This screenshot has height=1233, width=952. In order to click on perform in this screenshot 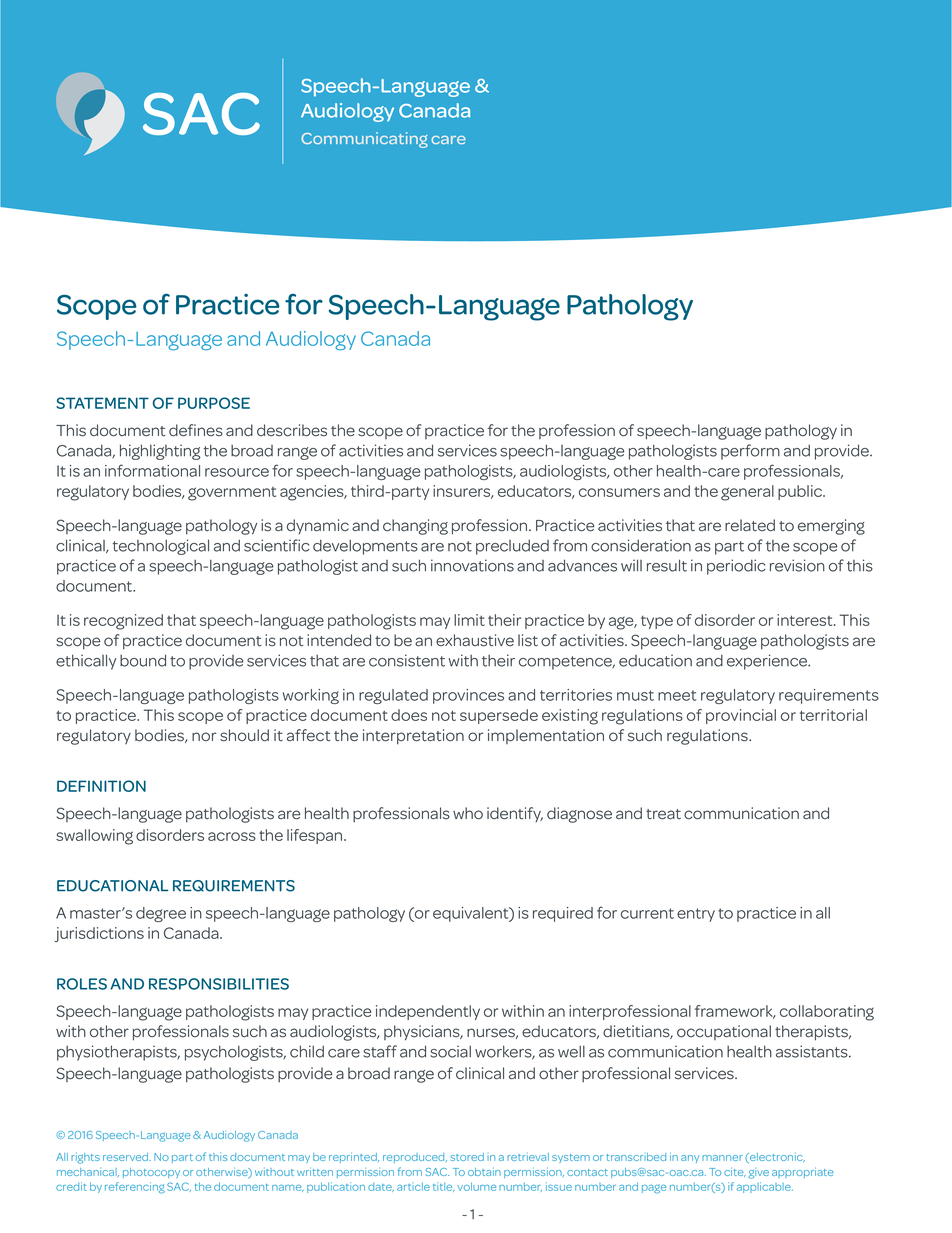, I will do `click(750, 452)`.
